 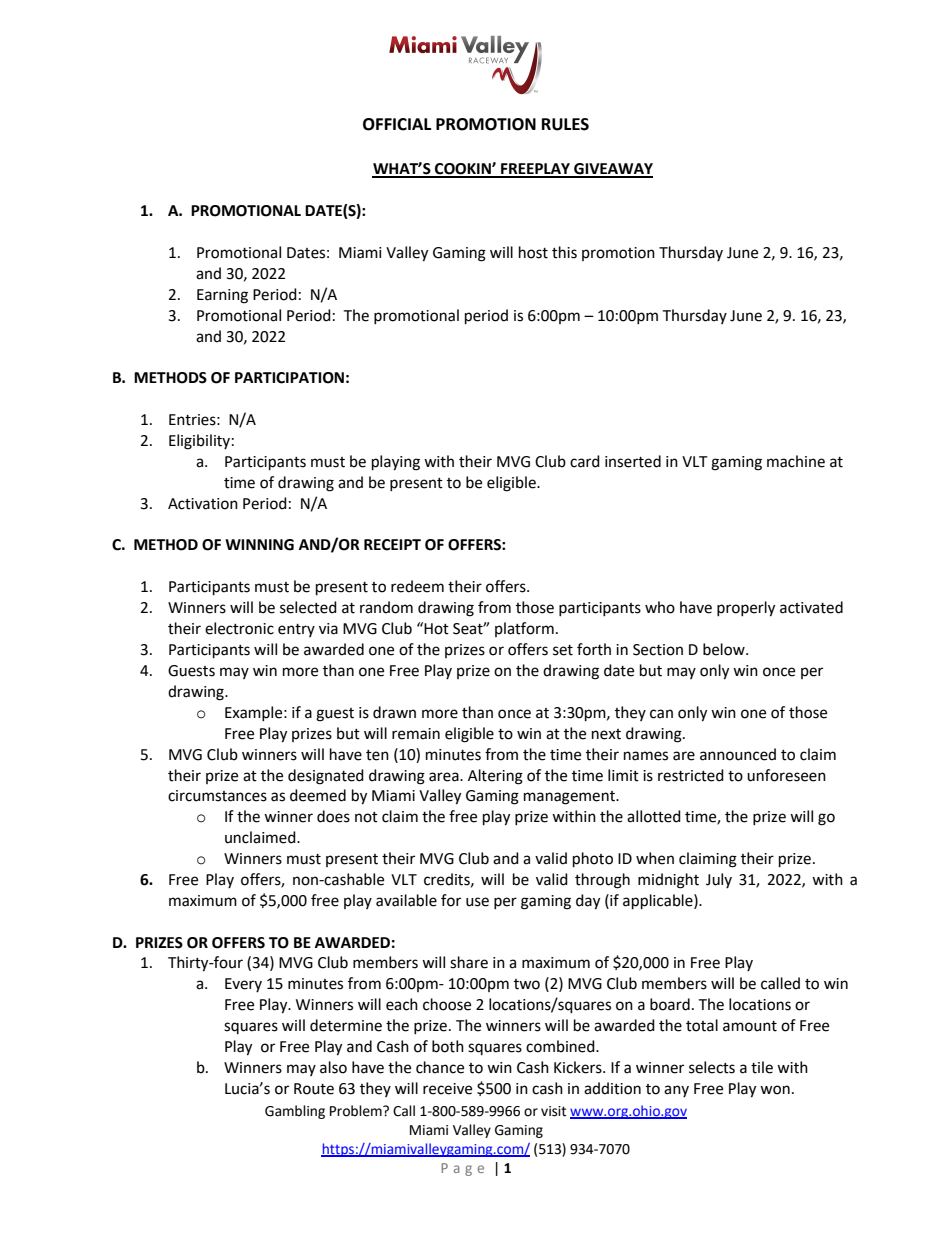 I want to click on designated, so click(x=326, y=777).
